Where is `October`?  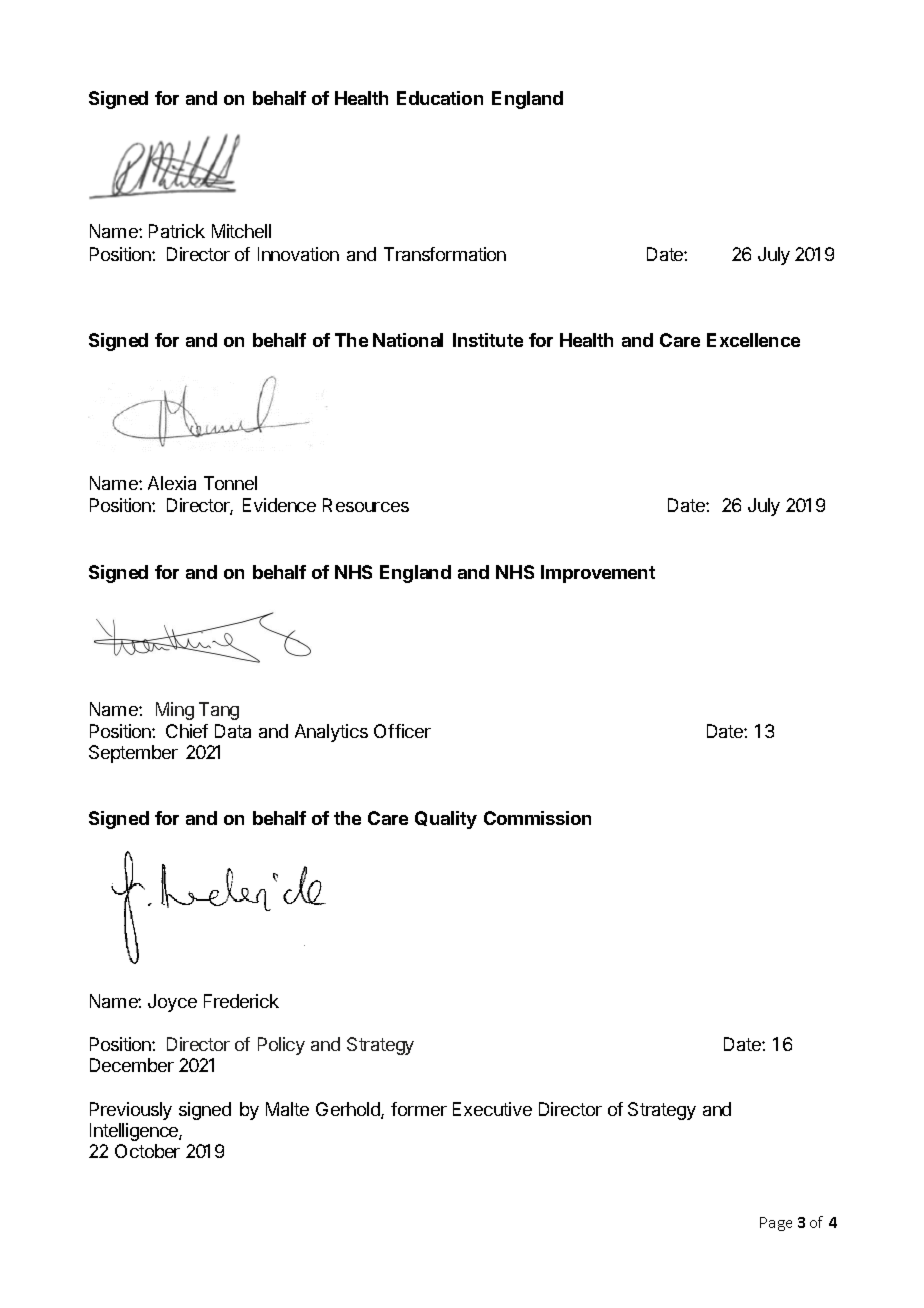 October is located at coordinates (147, 1151).
